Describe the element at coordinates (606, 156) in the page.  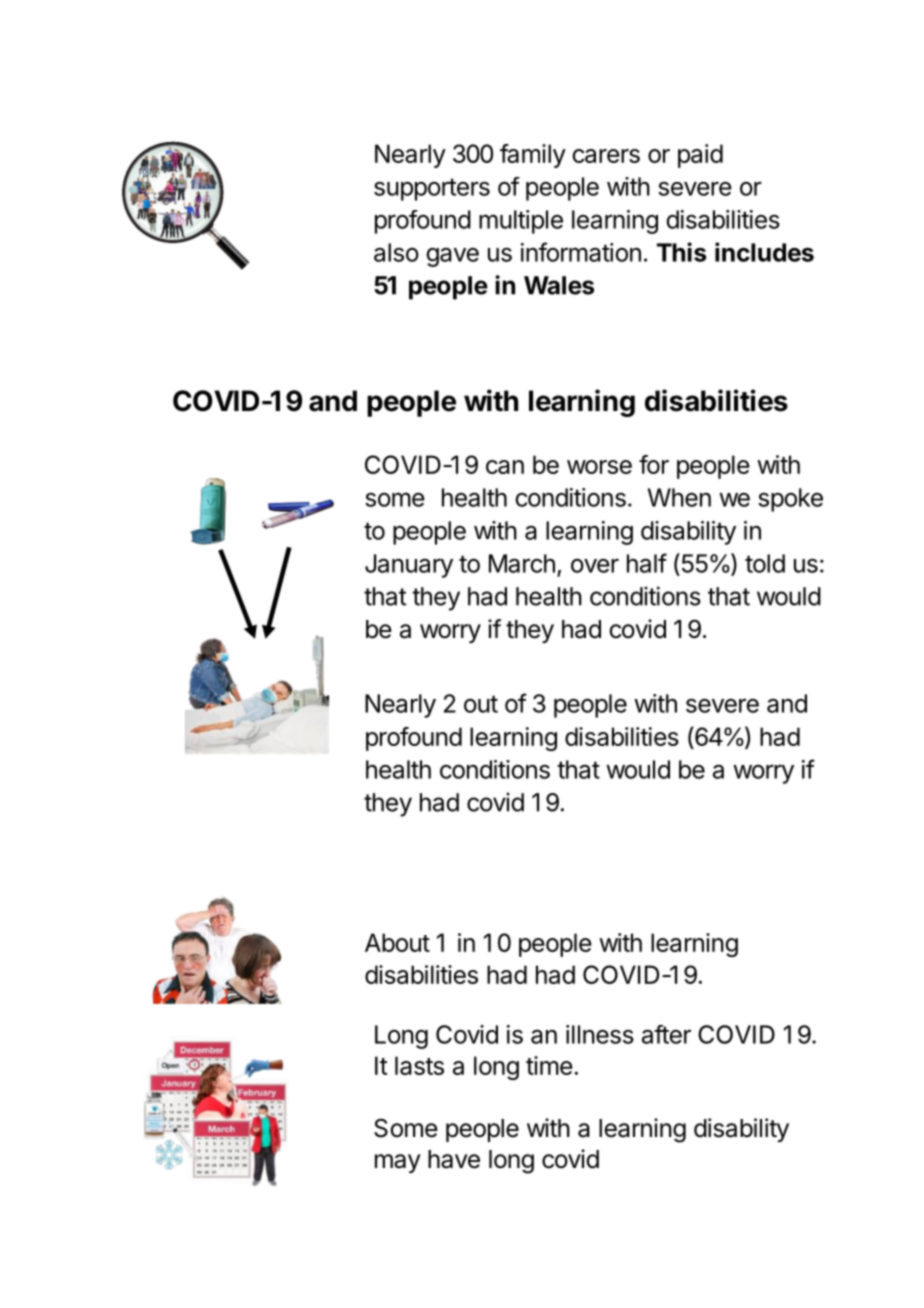
I see `carers` at that location.
